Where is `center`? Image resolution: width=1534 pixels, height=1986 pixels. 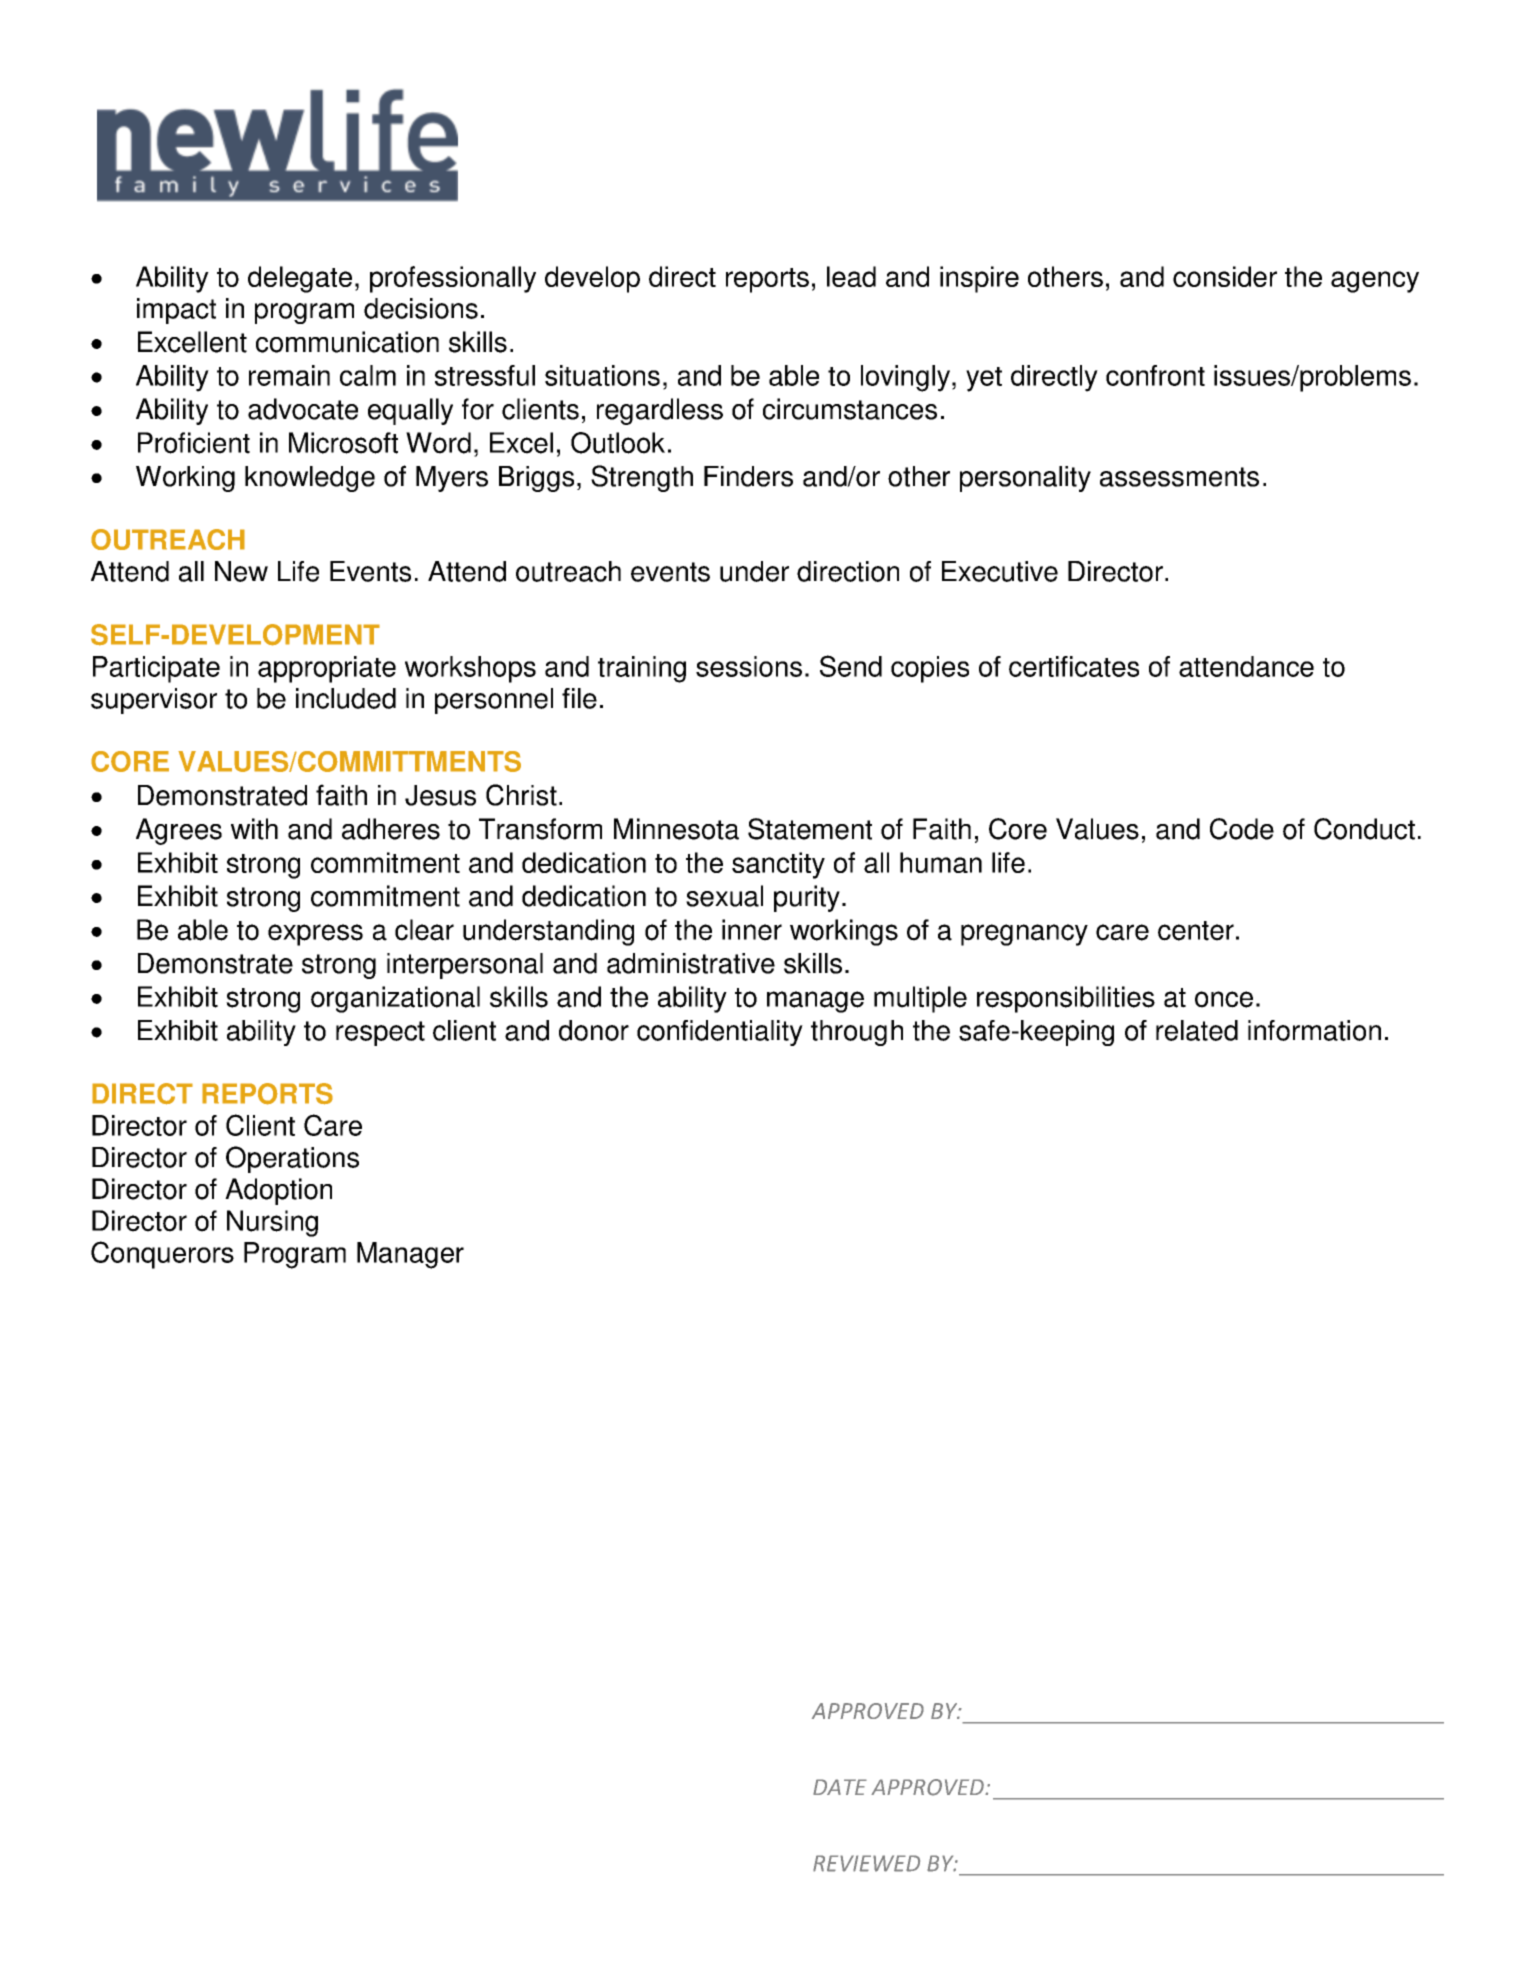
center is located at coordinates (1196, 931).
